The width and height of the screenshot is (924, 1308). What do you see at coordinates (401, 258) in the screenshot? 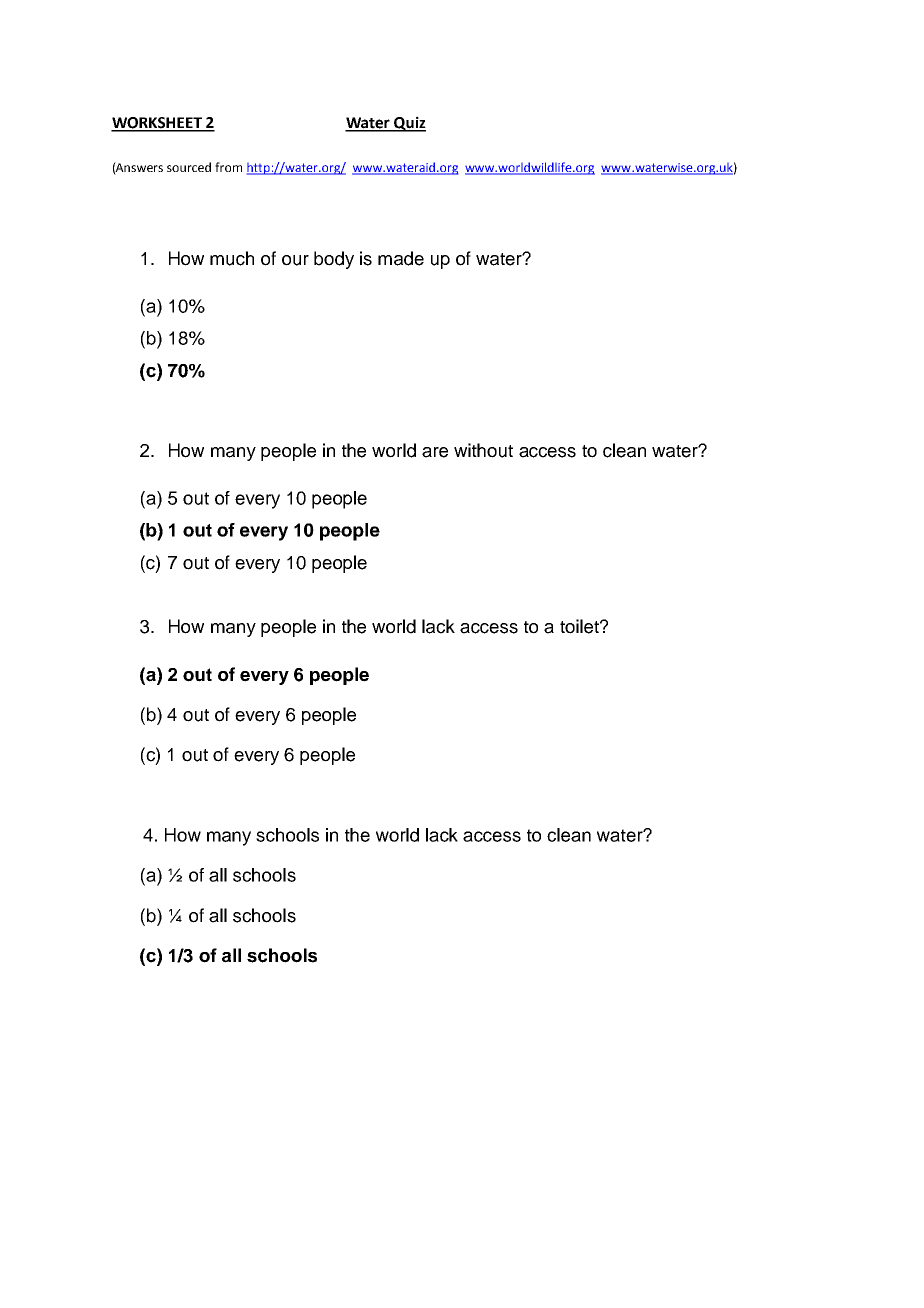
I see `made` at bounding box center [401, 258].
